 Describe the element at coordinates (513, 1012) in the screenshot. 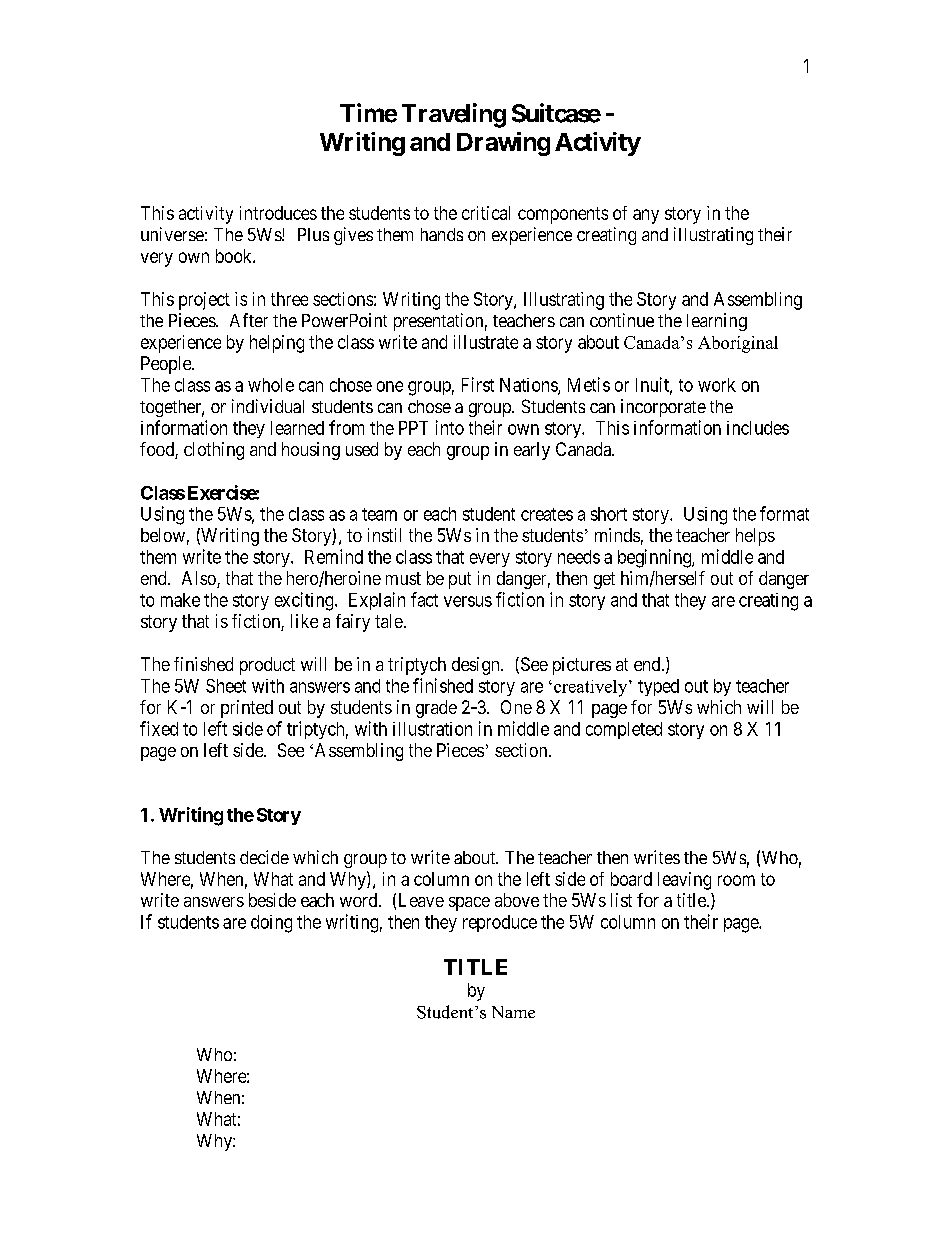

I see `Name` at that location.
